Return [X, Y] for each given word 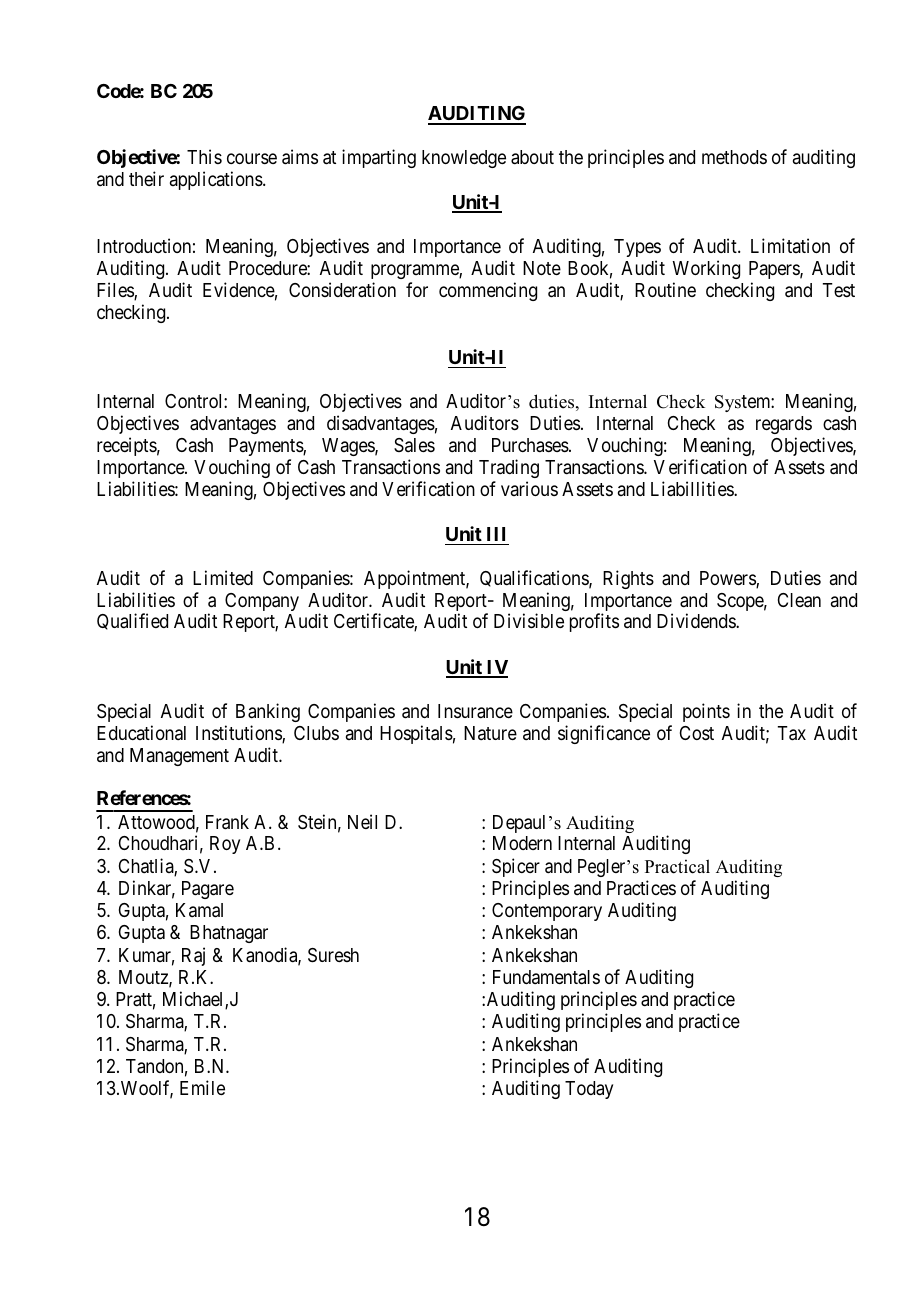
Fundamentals [546, 977]
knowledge [464, 159]
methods [734, 157]
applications [217, 180]
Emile [202, 1087]
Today [589, 1090]
